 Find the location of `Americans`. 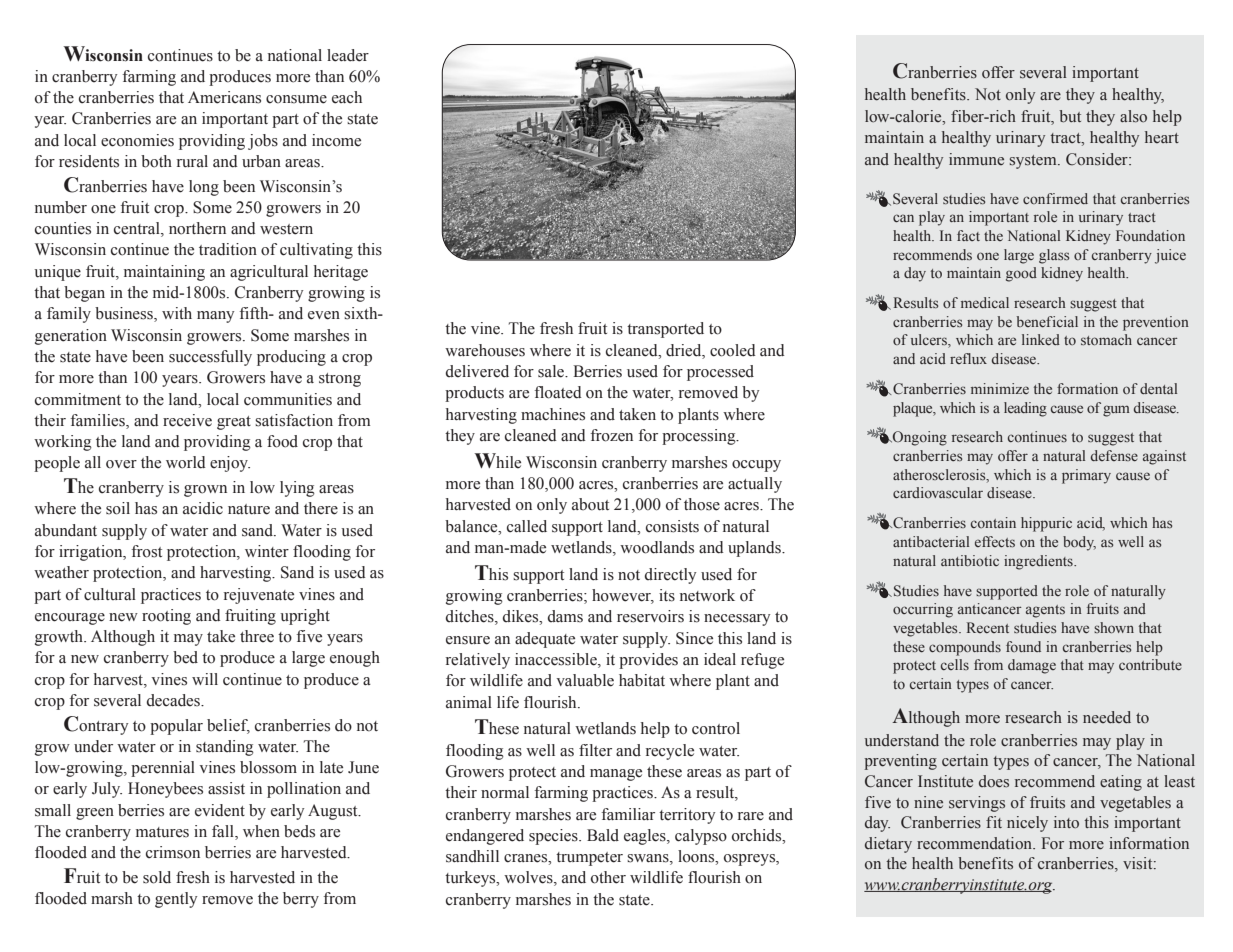

Americans is located at coordinates (224, 97).
